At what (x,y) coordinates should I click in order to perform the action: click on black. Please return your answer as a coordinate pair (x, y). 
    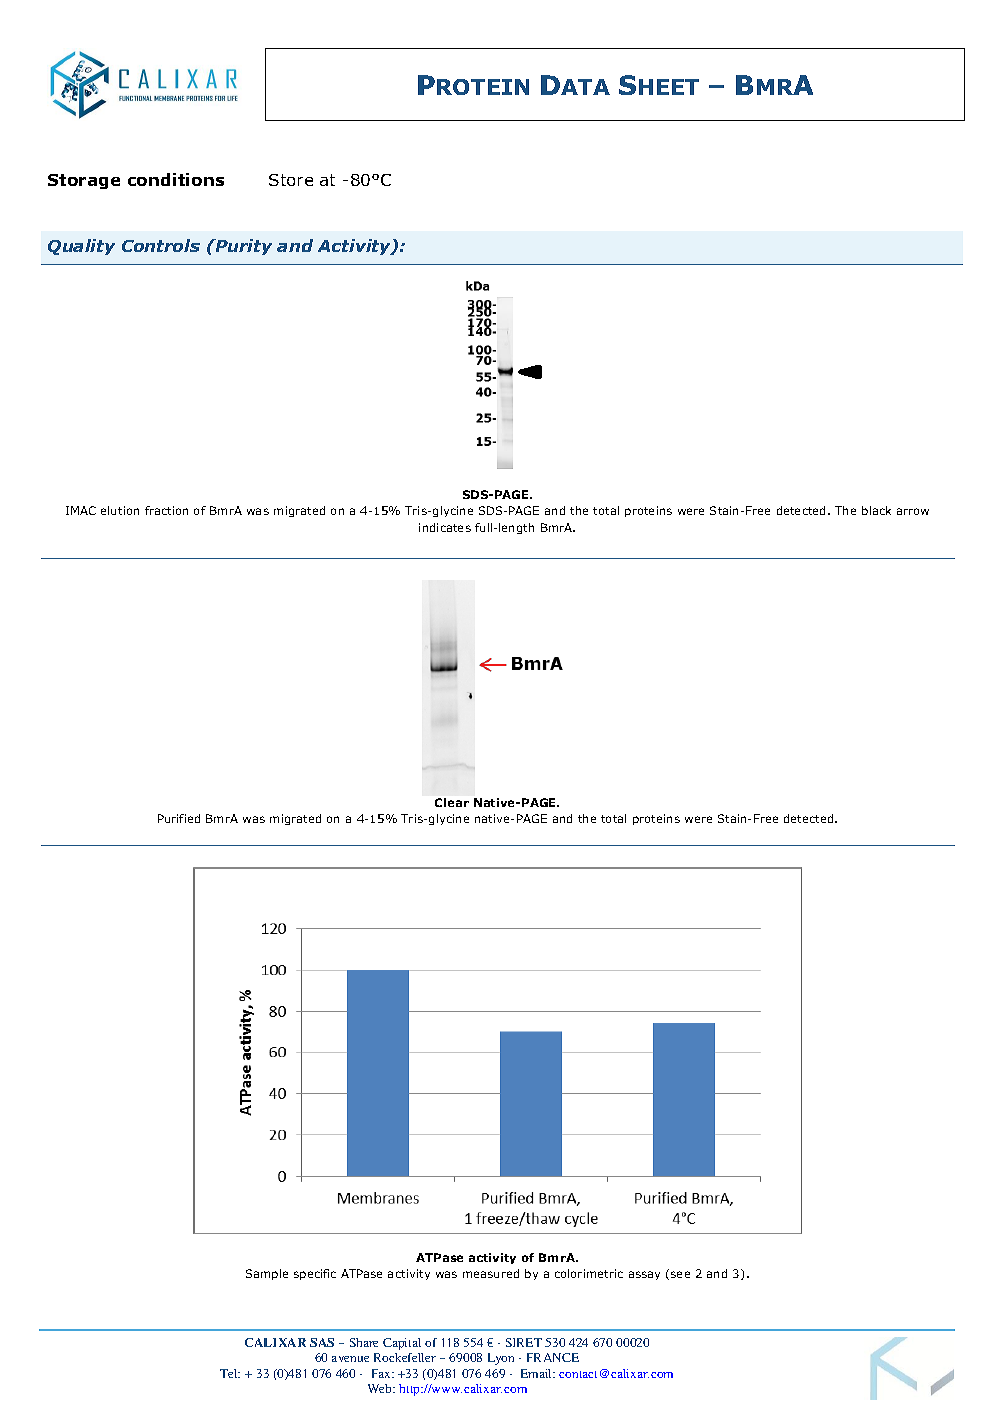
    Looking at the image, I should click on (876, 510).
